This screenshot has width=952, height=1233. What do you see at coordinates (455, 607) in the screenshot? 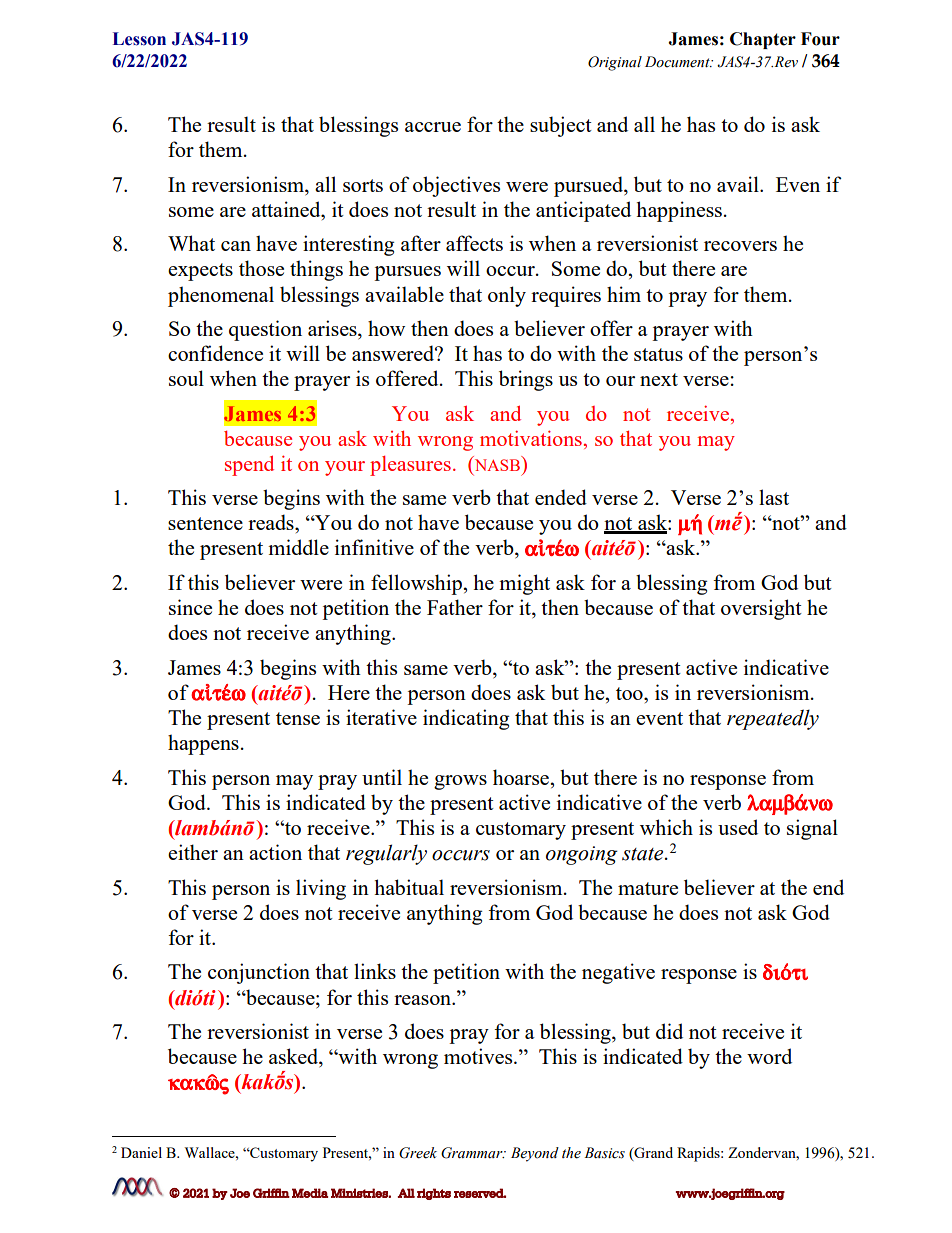
I see `Father` at bounding box center [455, 607].
